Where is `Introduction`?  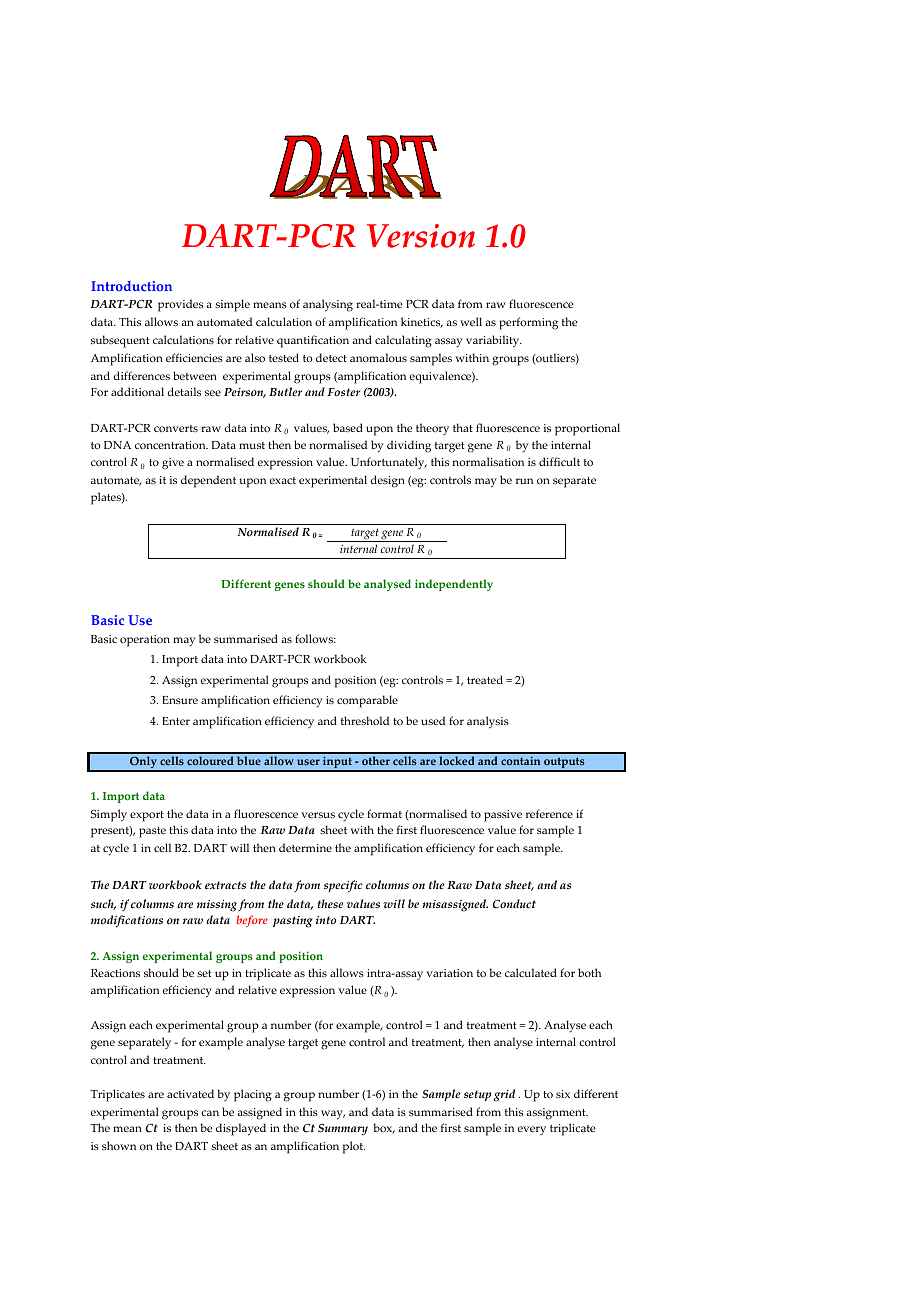
Introduction is located at coordinates (131, 286).
